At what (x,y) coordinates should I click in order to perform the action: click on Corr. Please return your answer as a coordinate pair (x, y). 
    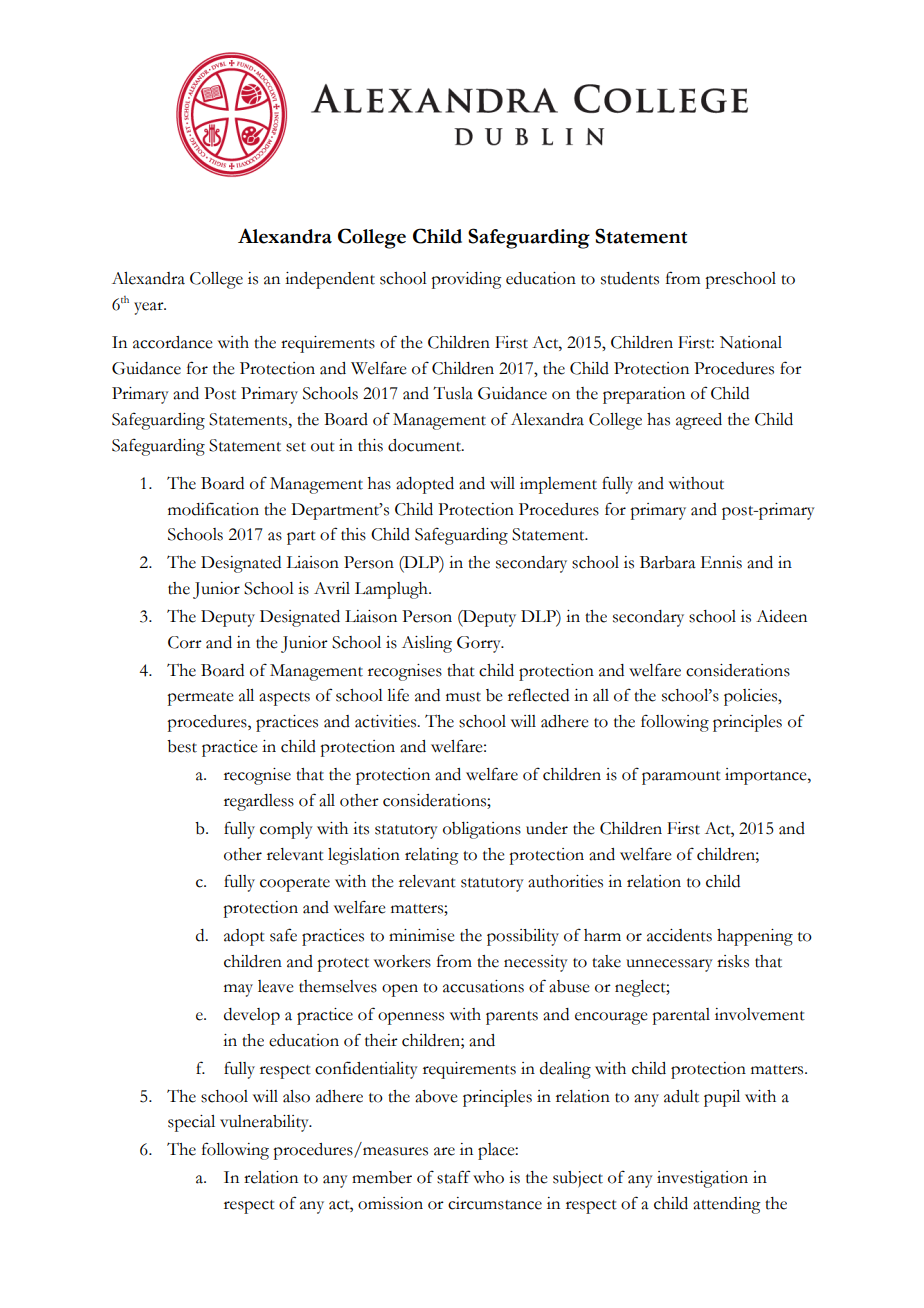
    Looking at the image, I should click on (185, 642).
